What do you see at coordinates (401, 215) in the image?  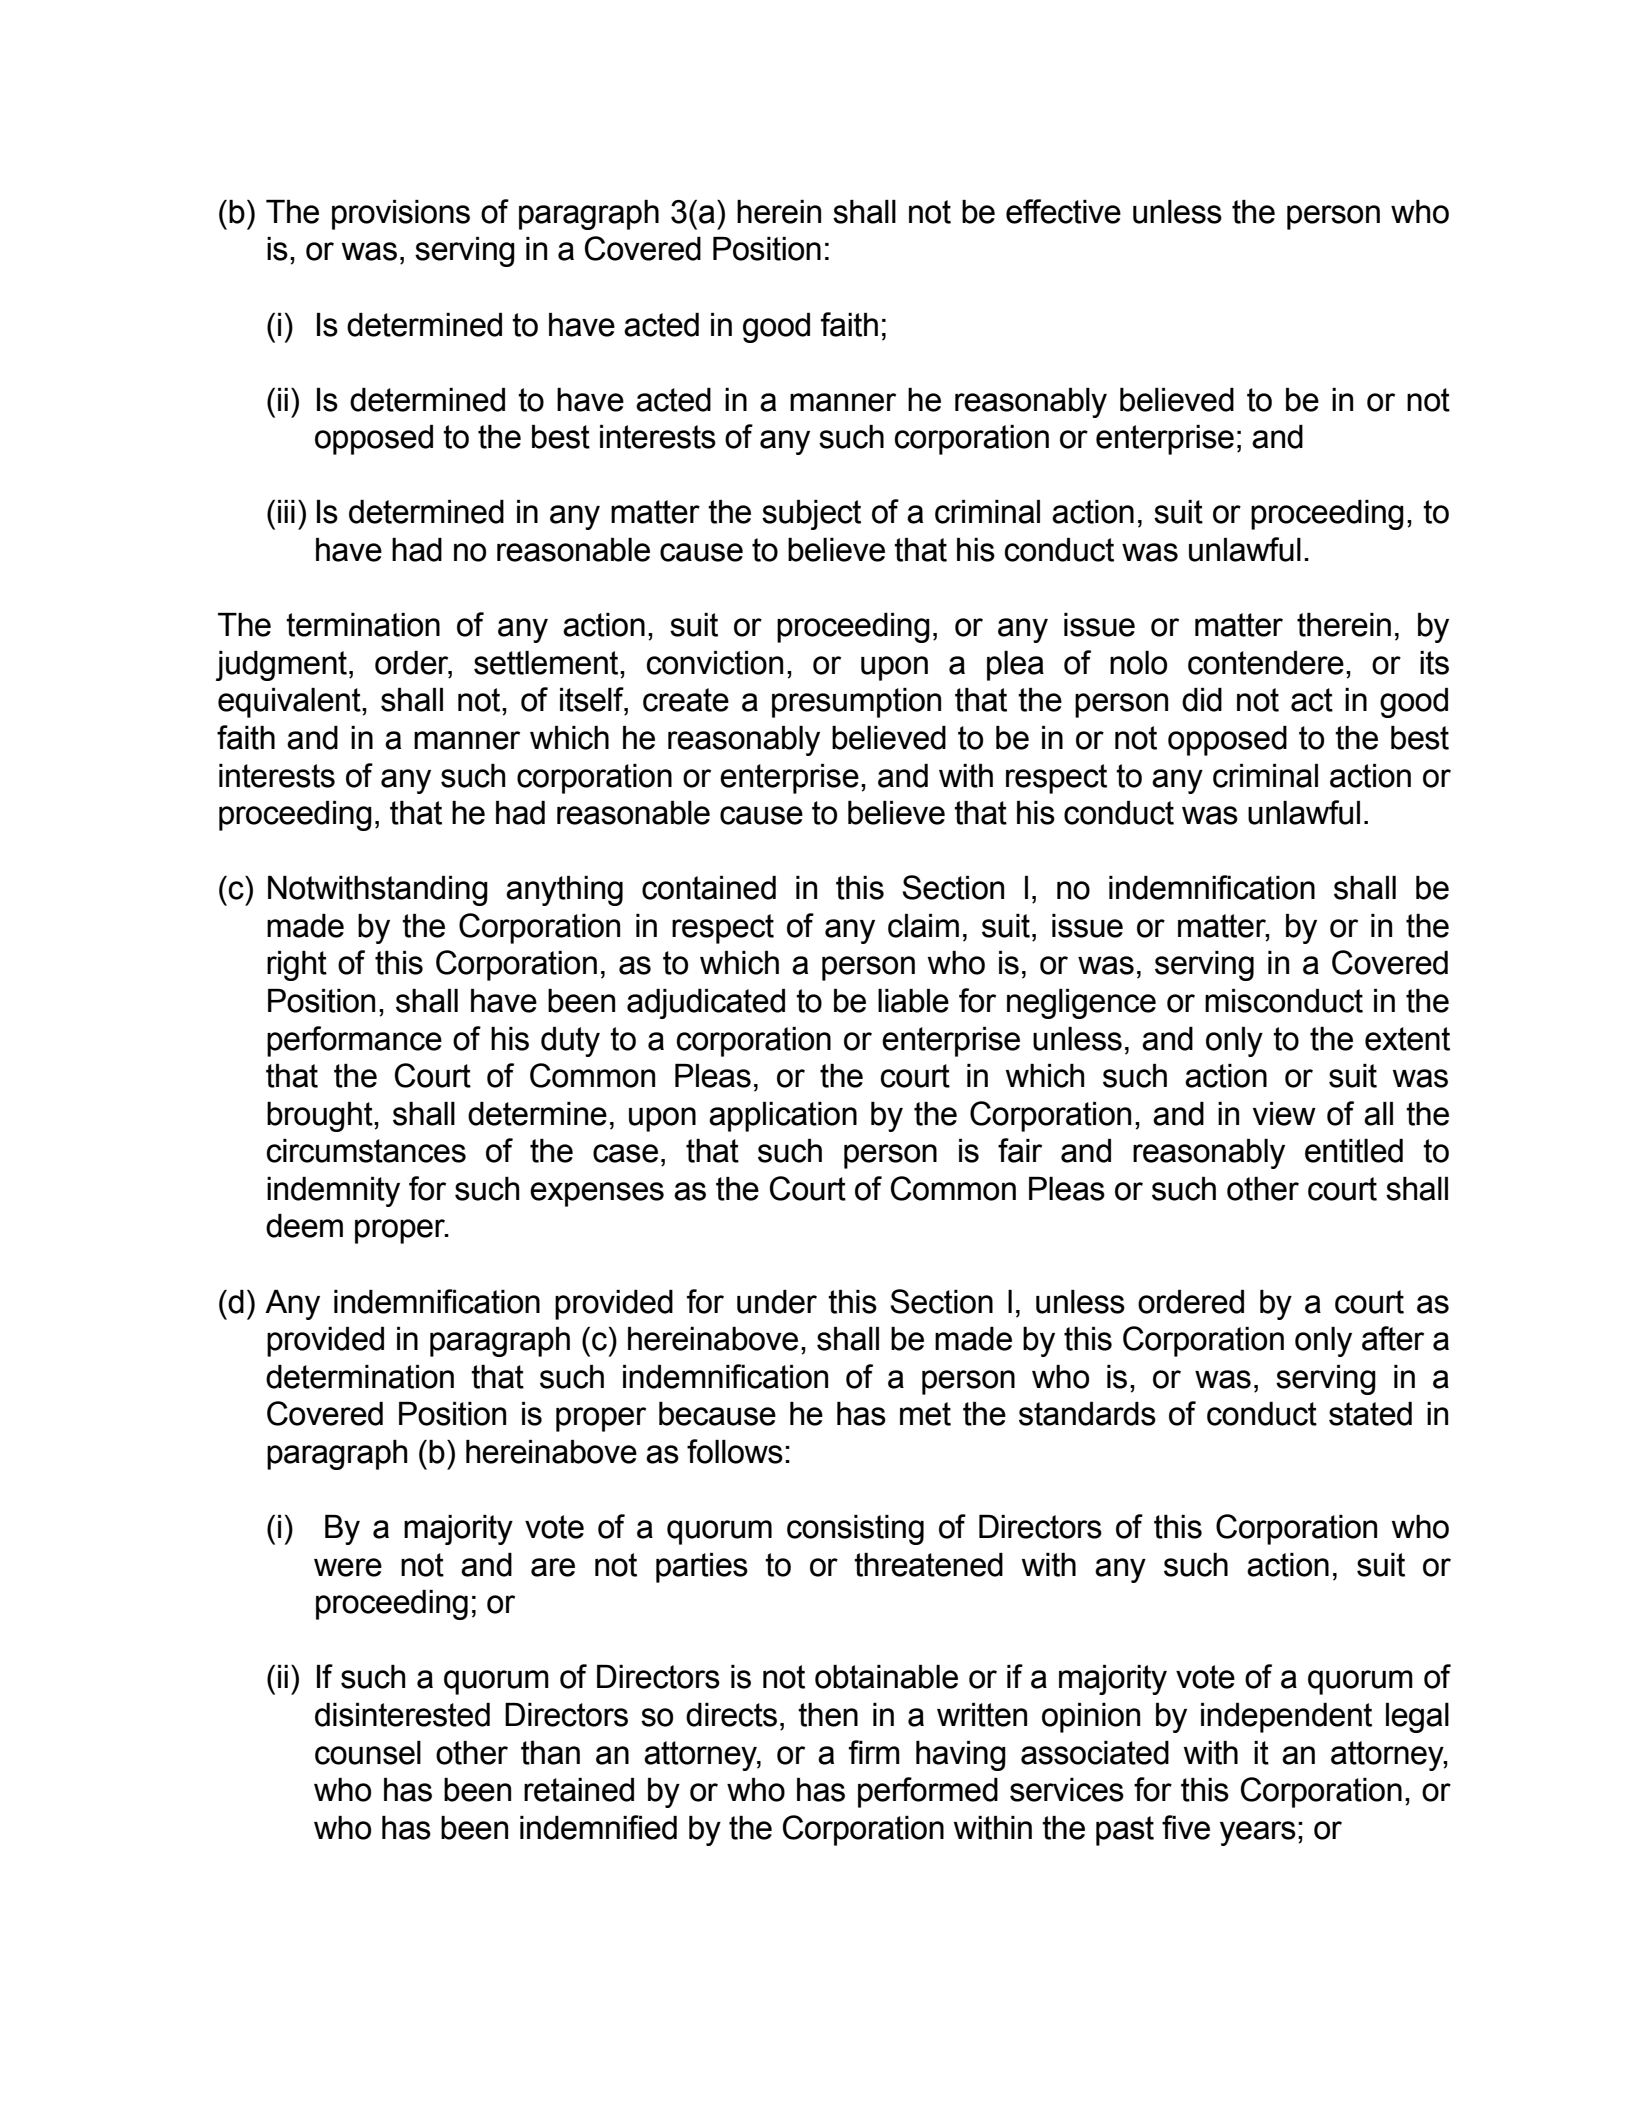 I see `provisions` at bounding box center [401, 215].
